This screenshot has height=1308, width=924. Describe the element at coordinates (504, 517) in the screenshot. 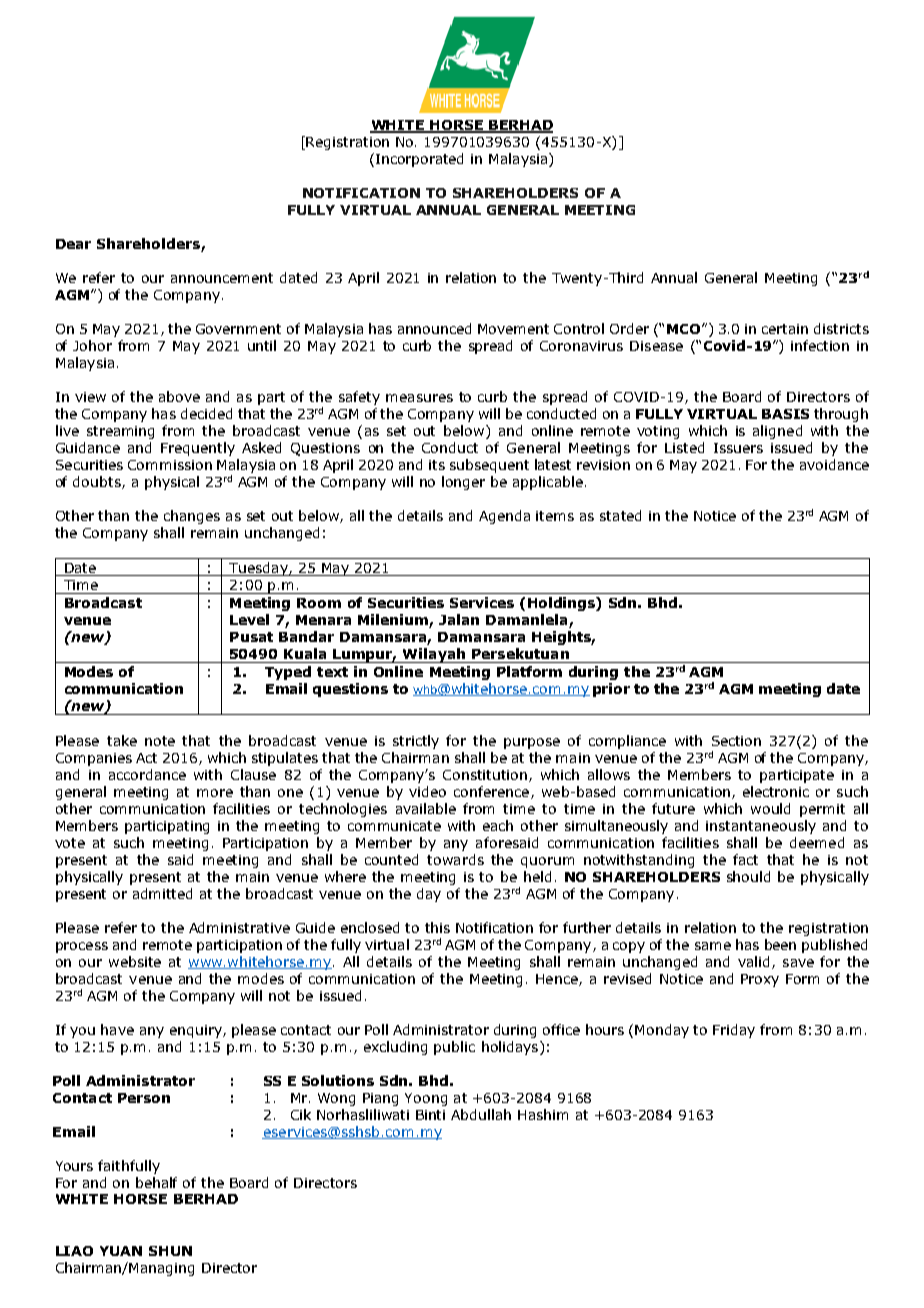

I see `Agenda` at that location.
